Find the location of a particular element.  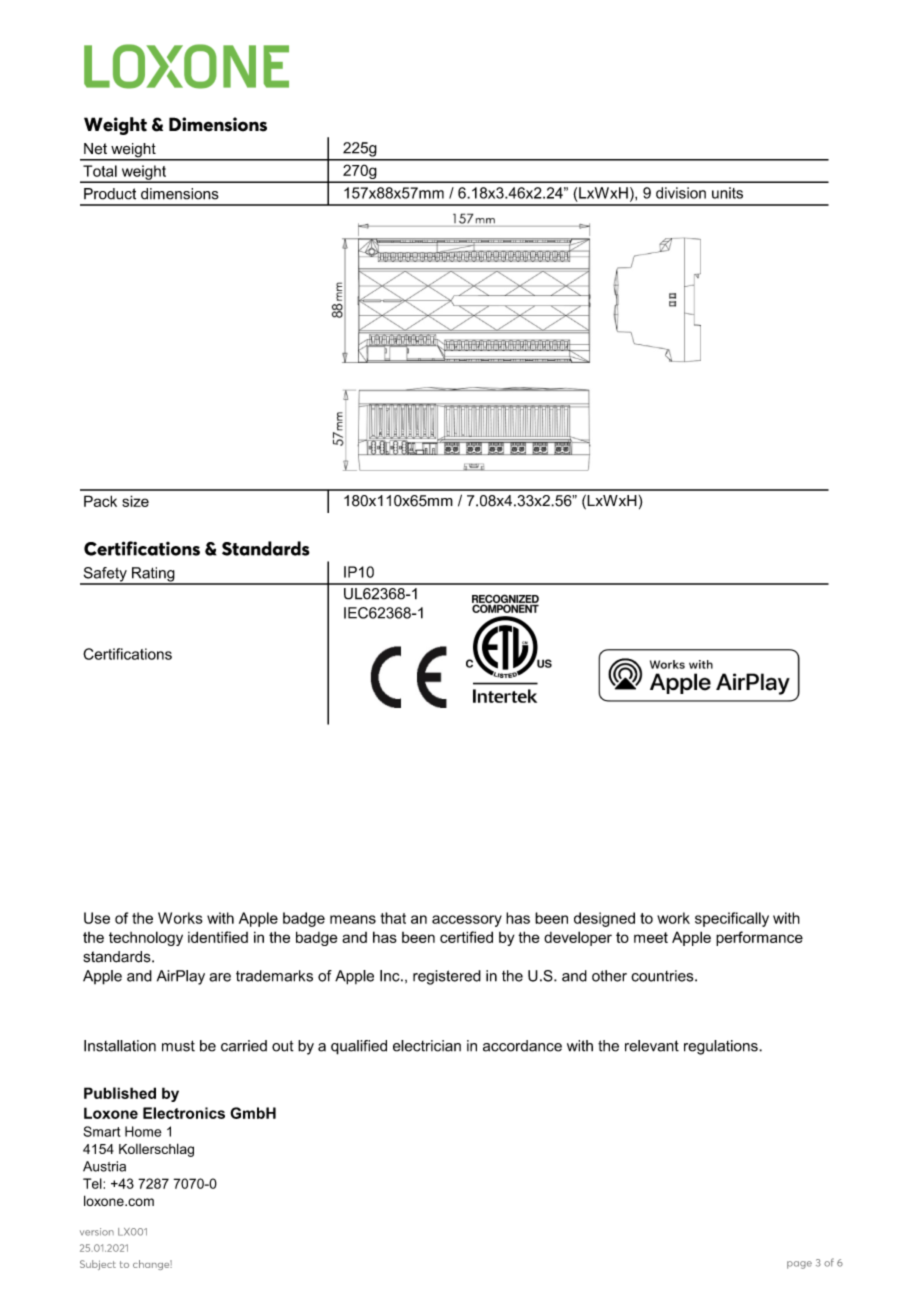

accessory is located at coordinates (467, 921).
